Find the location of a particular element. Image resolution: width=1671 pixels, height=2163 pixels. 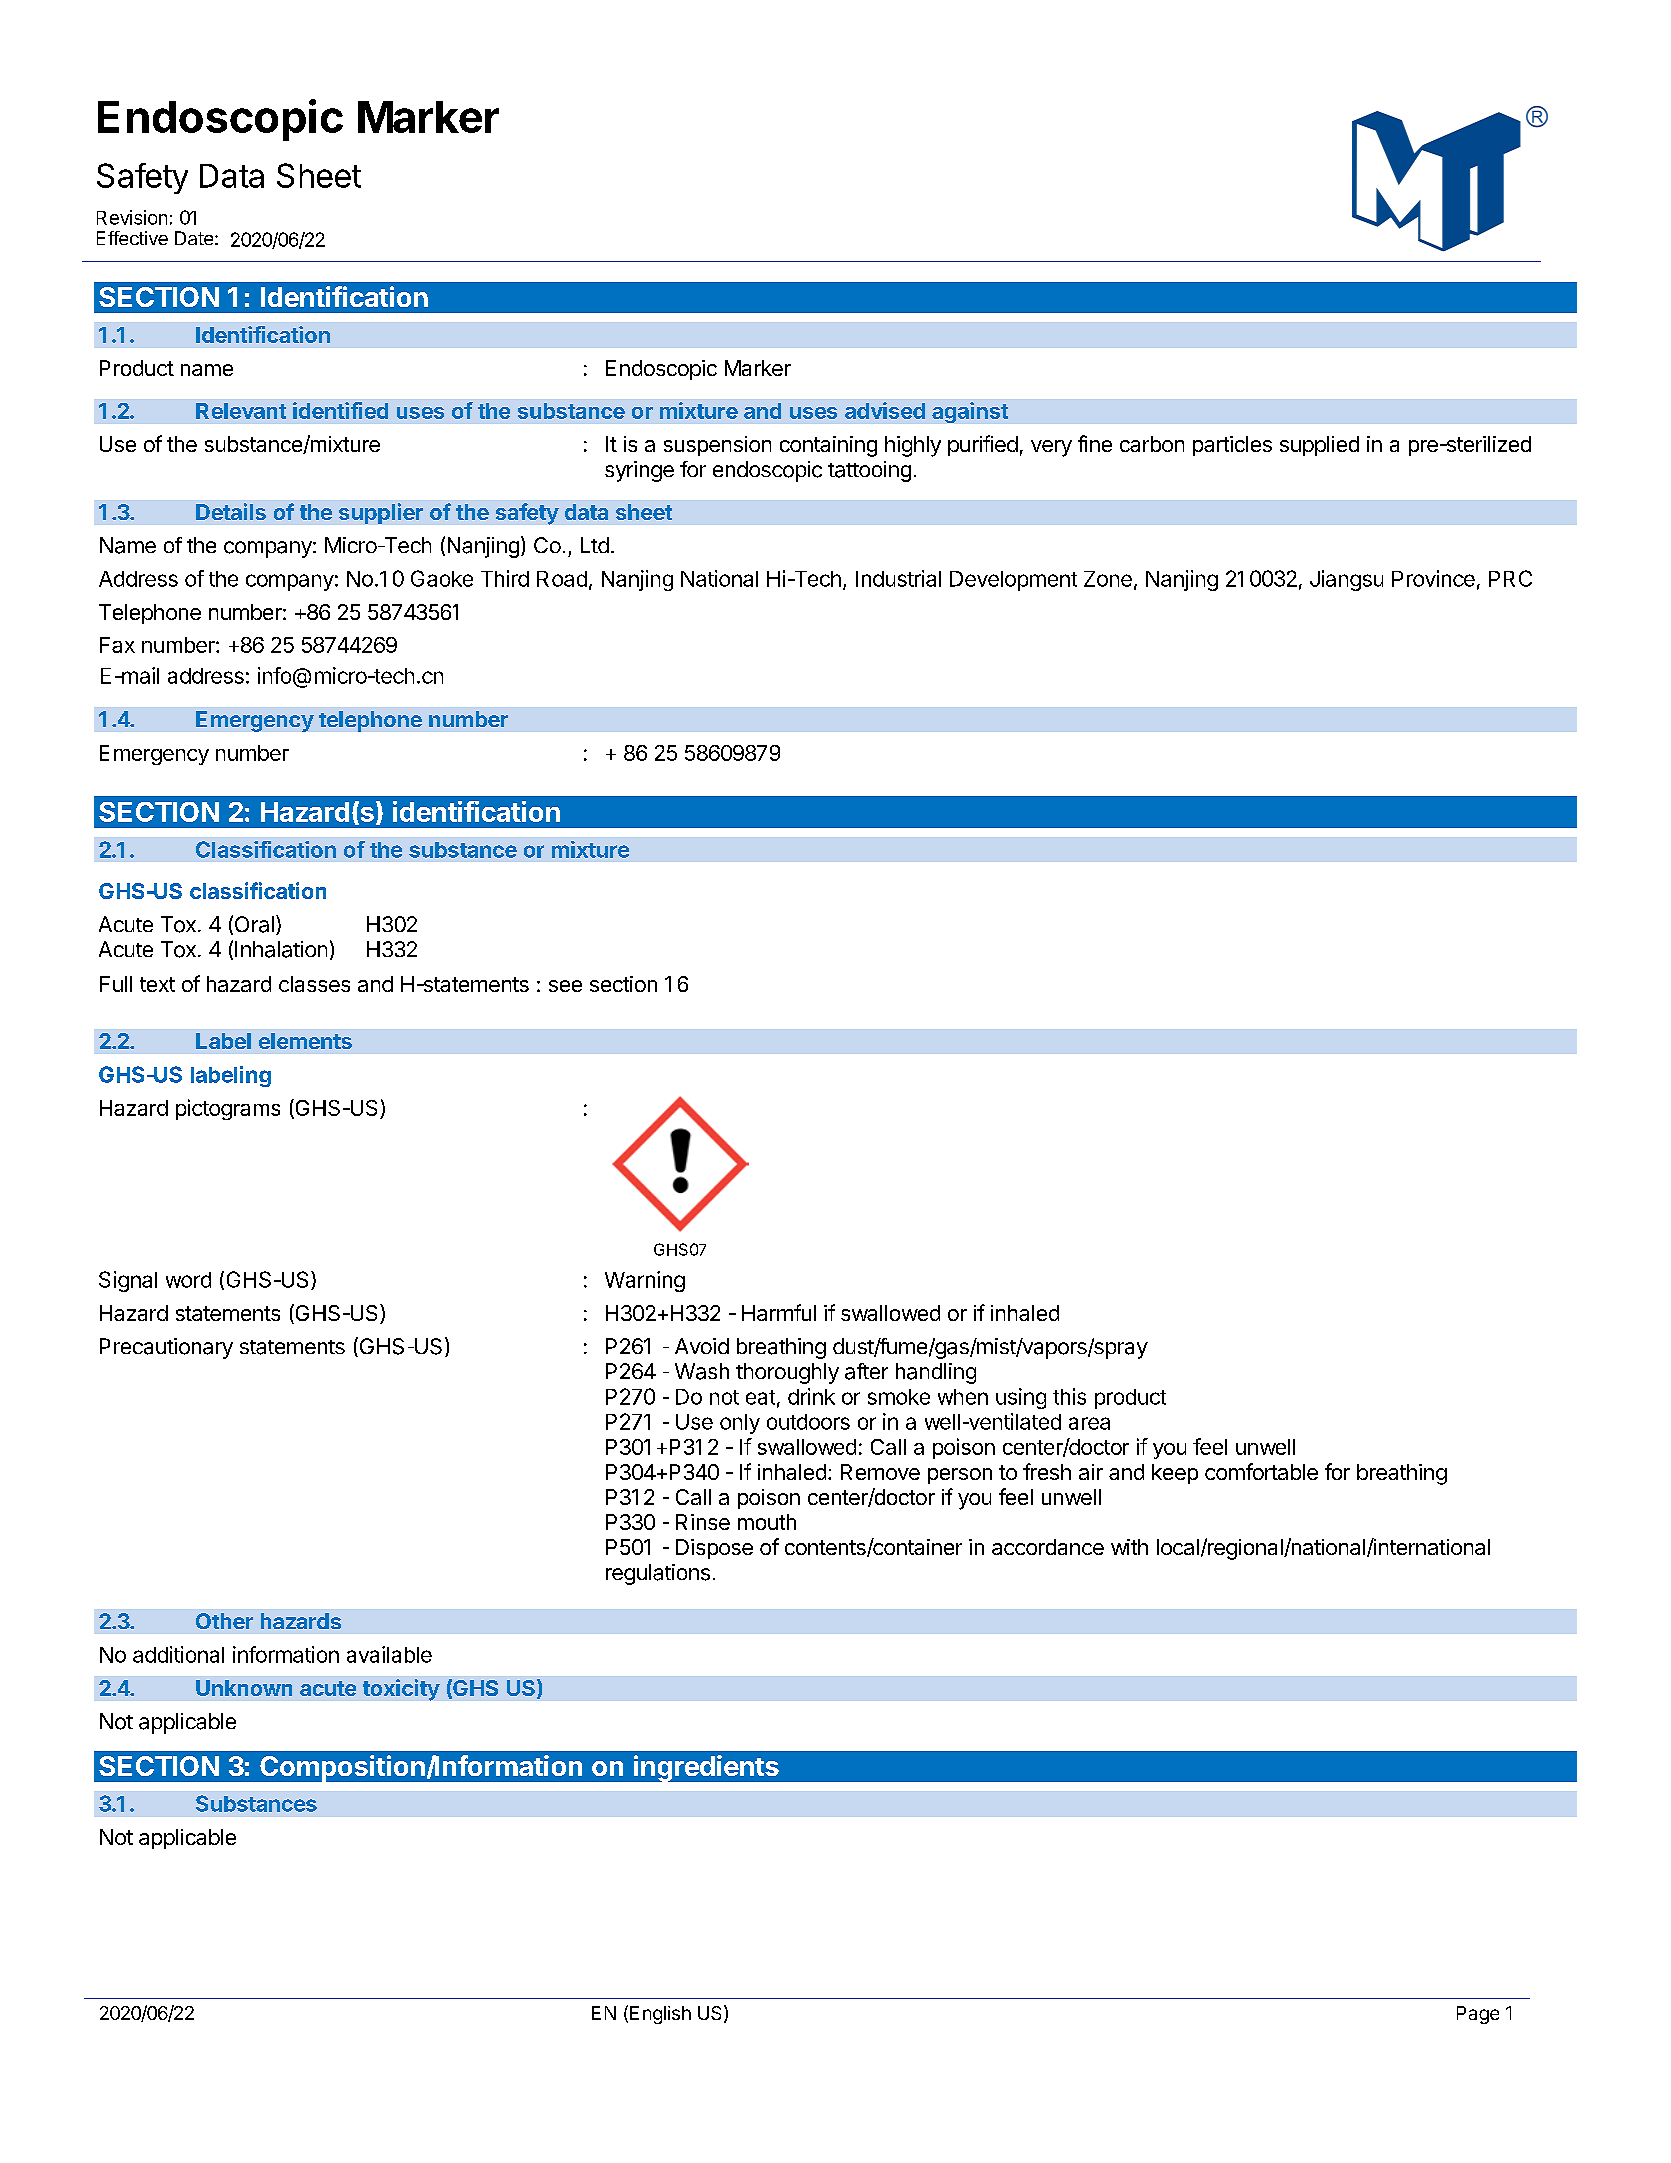

elements is located at coordinates (305, 1041).
